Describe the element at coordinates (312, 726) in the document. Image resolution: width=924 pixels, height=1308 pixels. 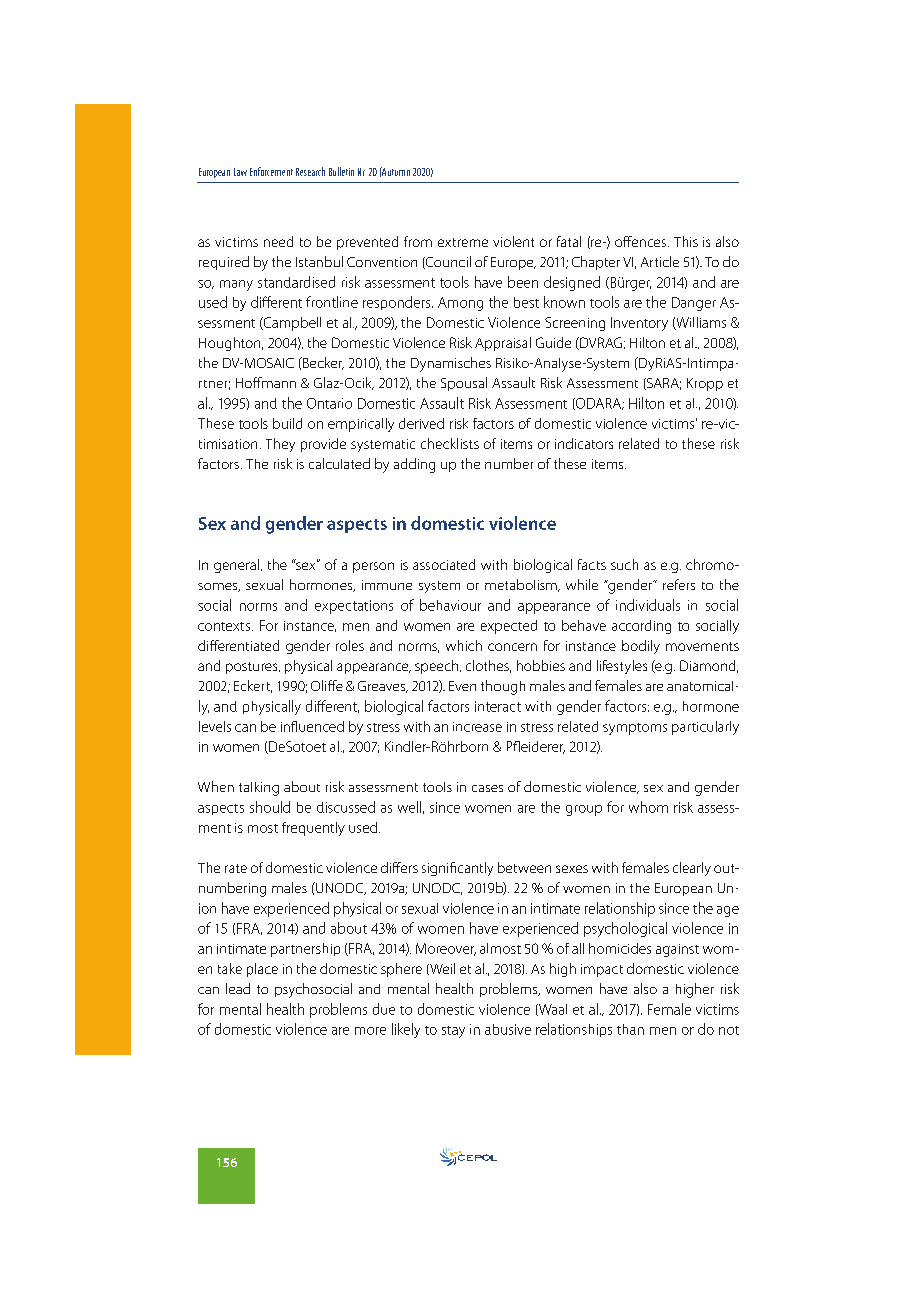
I see `influenced` at that location.
